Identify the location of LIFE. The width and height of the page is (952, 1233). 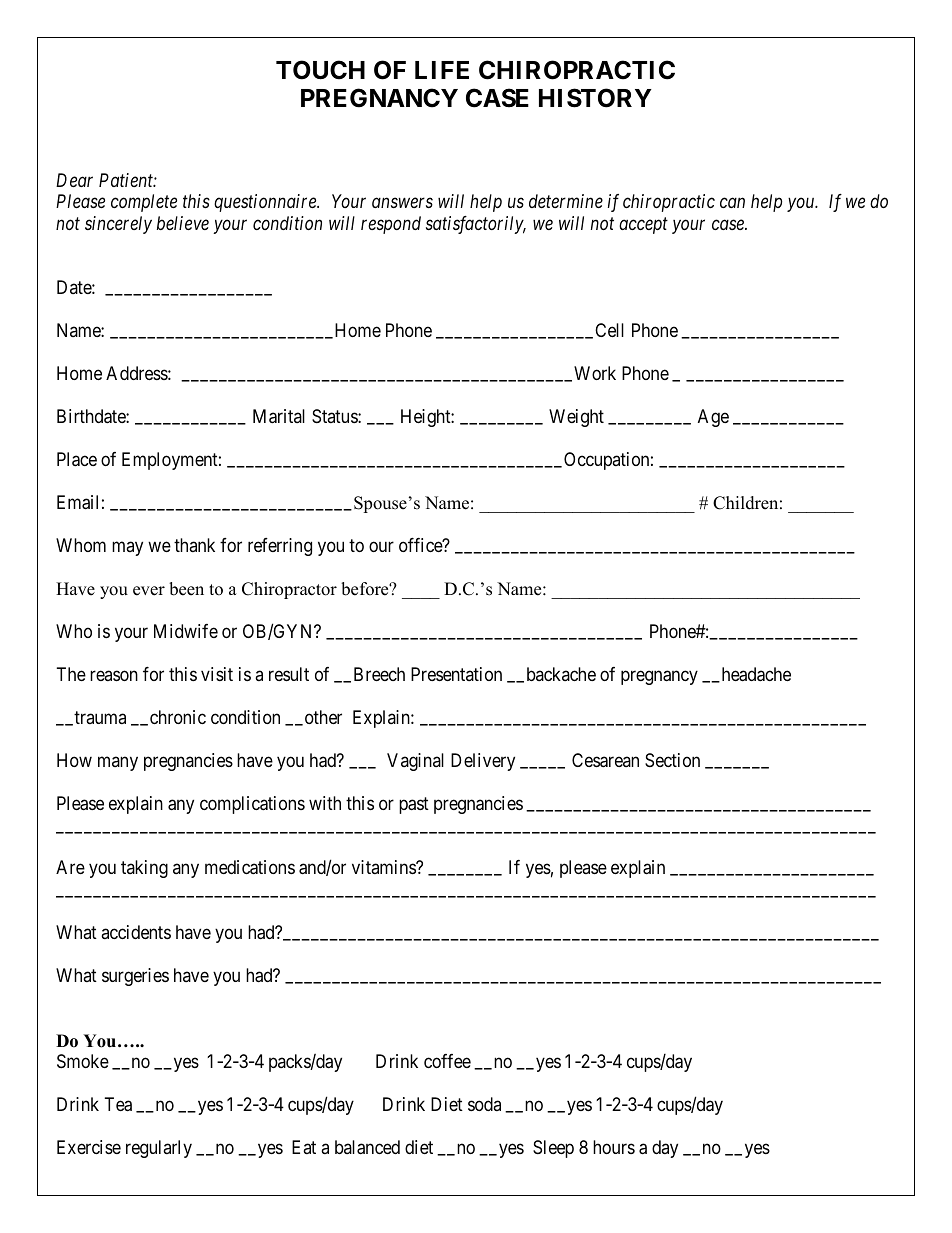
(442, 70).
